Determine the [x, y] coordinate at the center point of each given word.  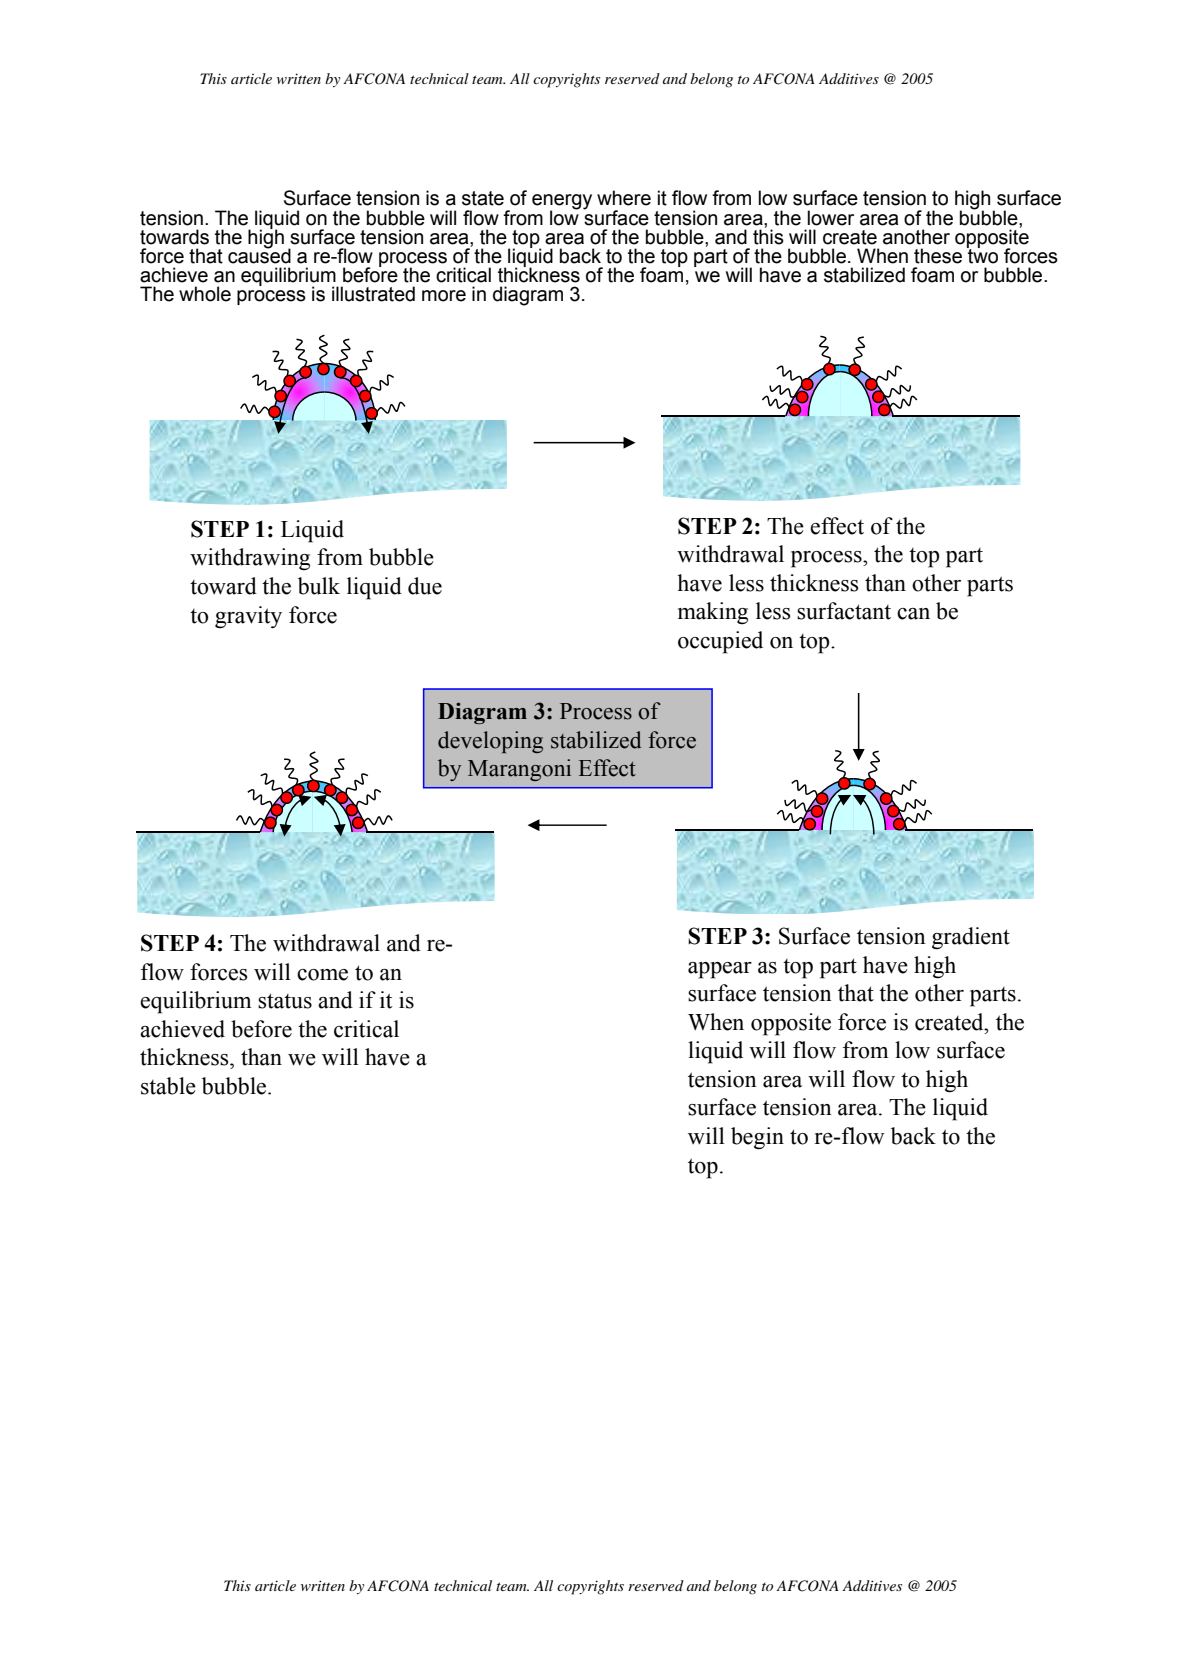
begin [757, 1138]
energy [562, 202]
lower [830, 218]
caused [259, 255]
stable [168, 1086]
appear [720, 970]
